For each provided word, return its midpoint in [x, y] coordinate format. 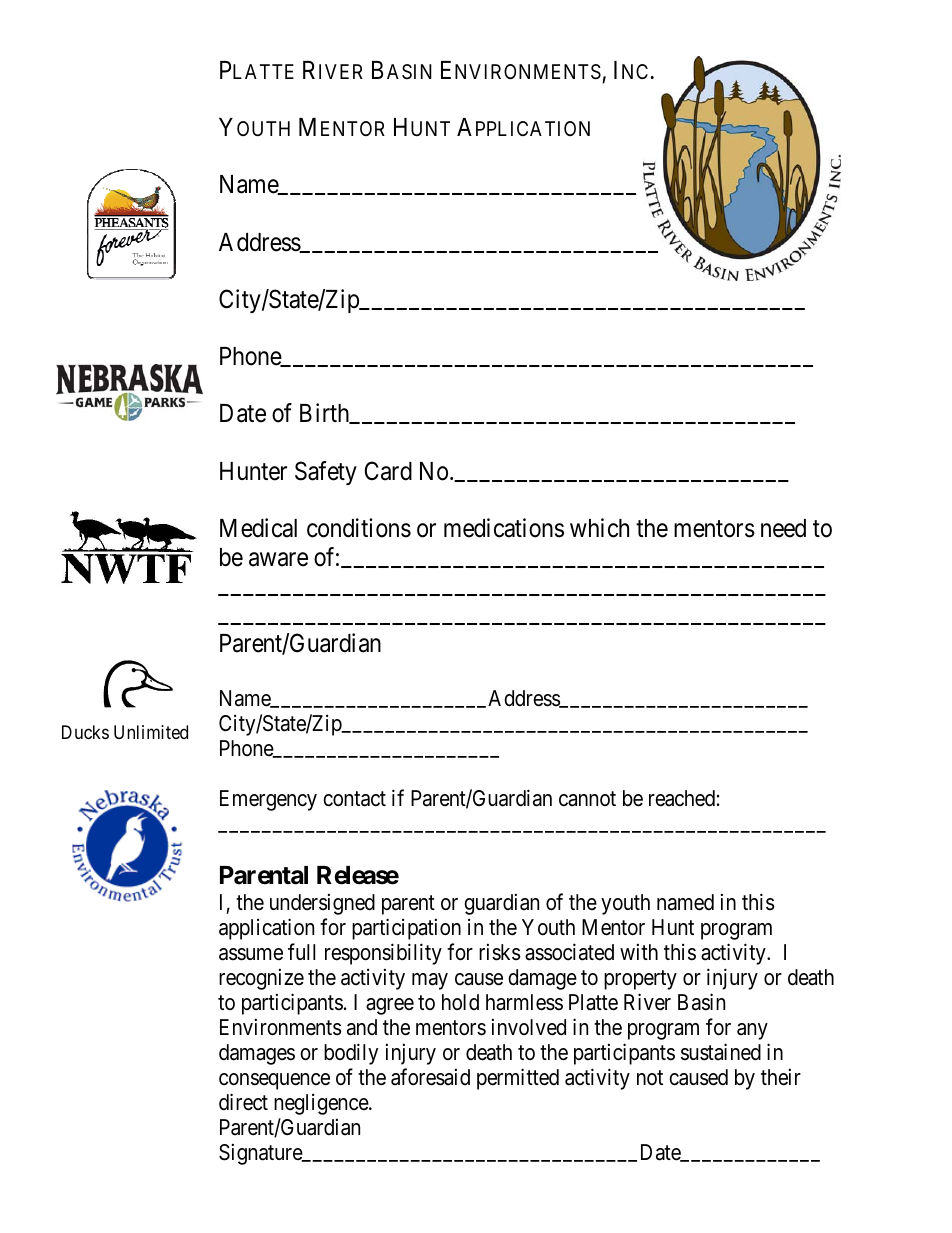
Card [388, 471]
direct [243, 1102]
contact [354, 799]
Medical [258, 528]
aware [278, 559]
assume [251, 954]
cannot [587, 799]
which [599, 528]
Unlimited [151, 732]
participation [406, 929]
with [639, 951]
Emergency [268, 800]
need [783, 528]
